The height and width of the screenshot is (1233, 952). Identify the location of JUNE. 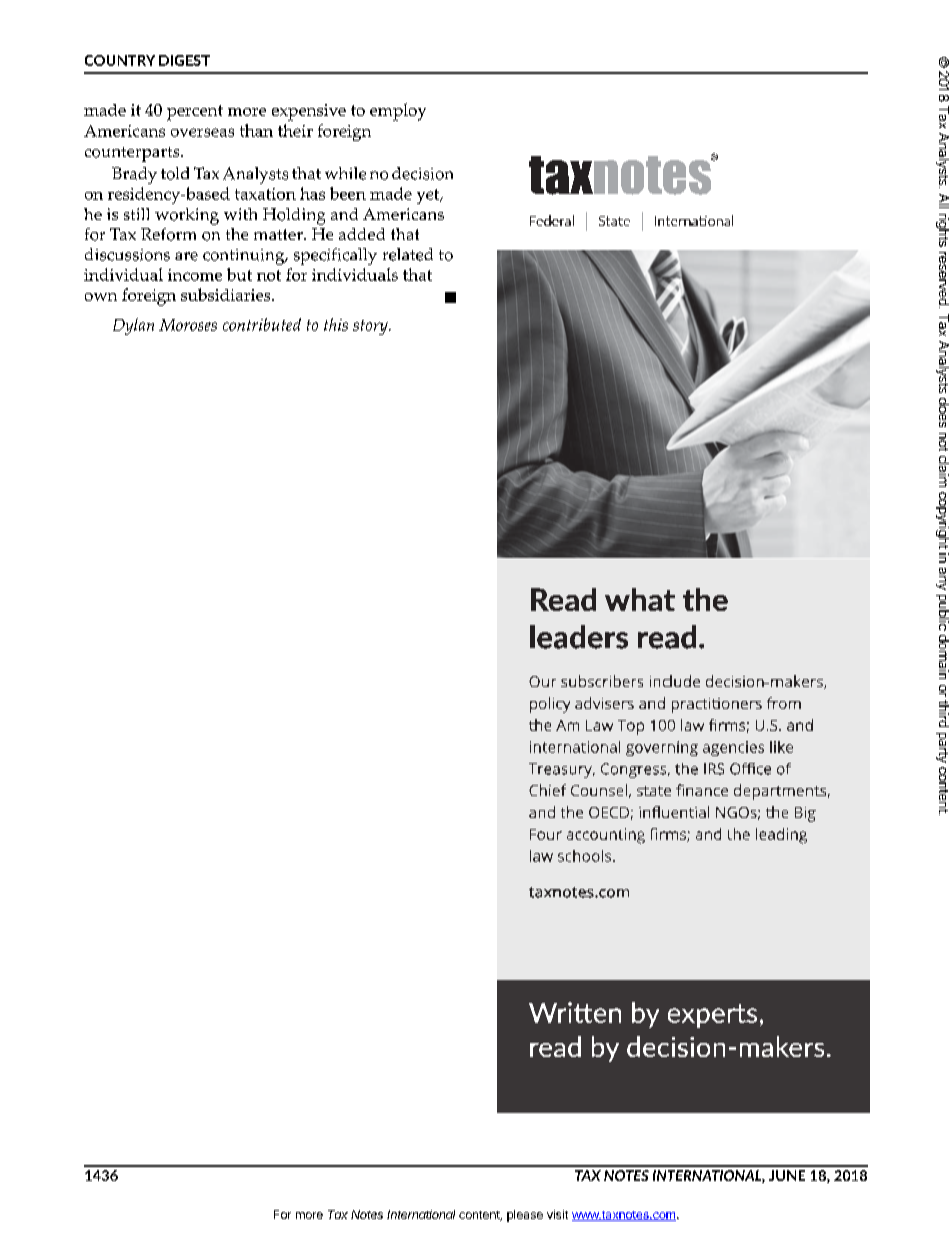
(787, 1175).
